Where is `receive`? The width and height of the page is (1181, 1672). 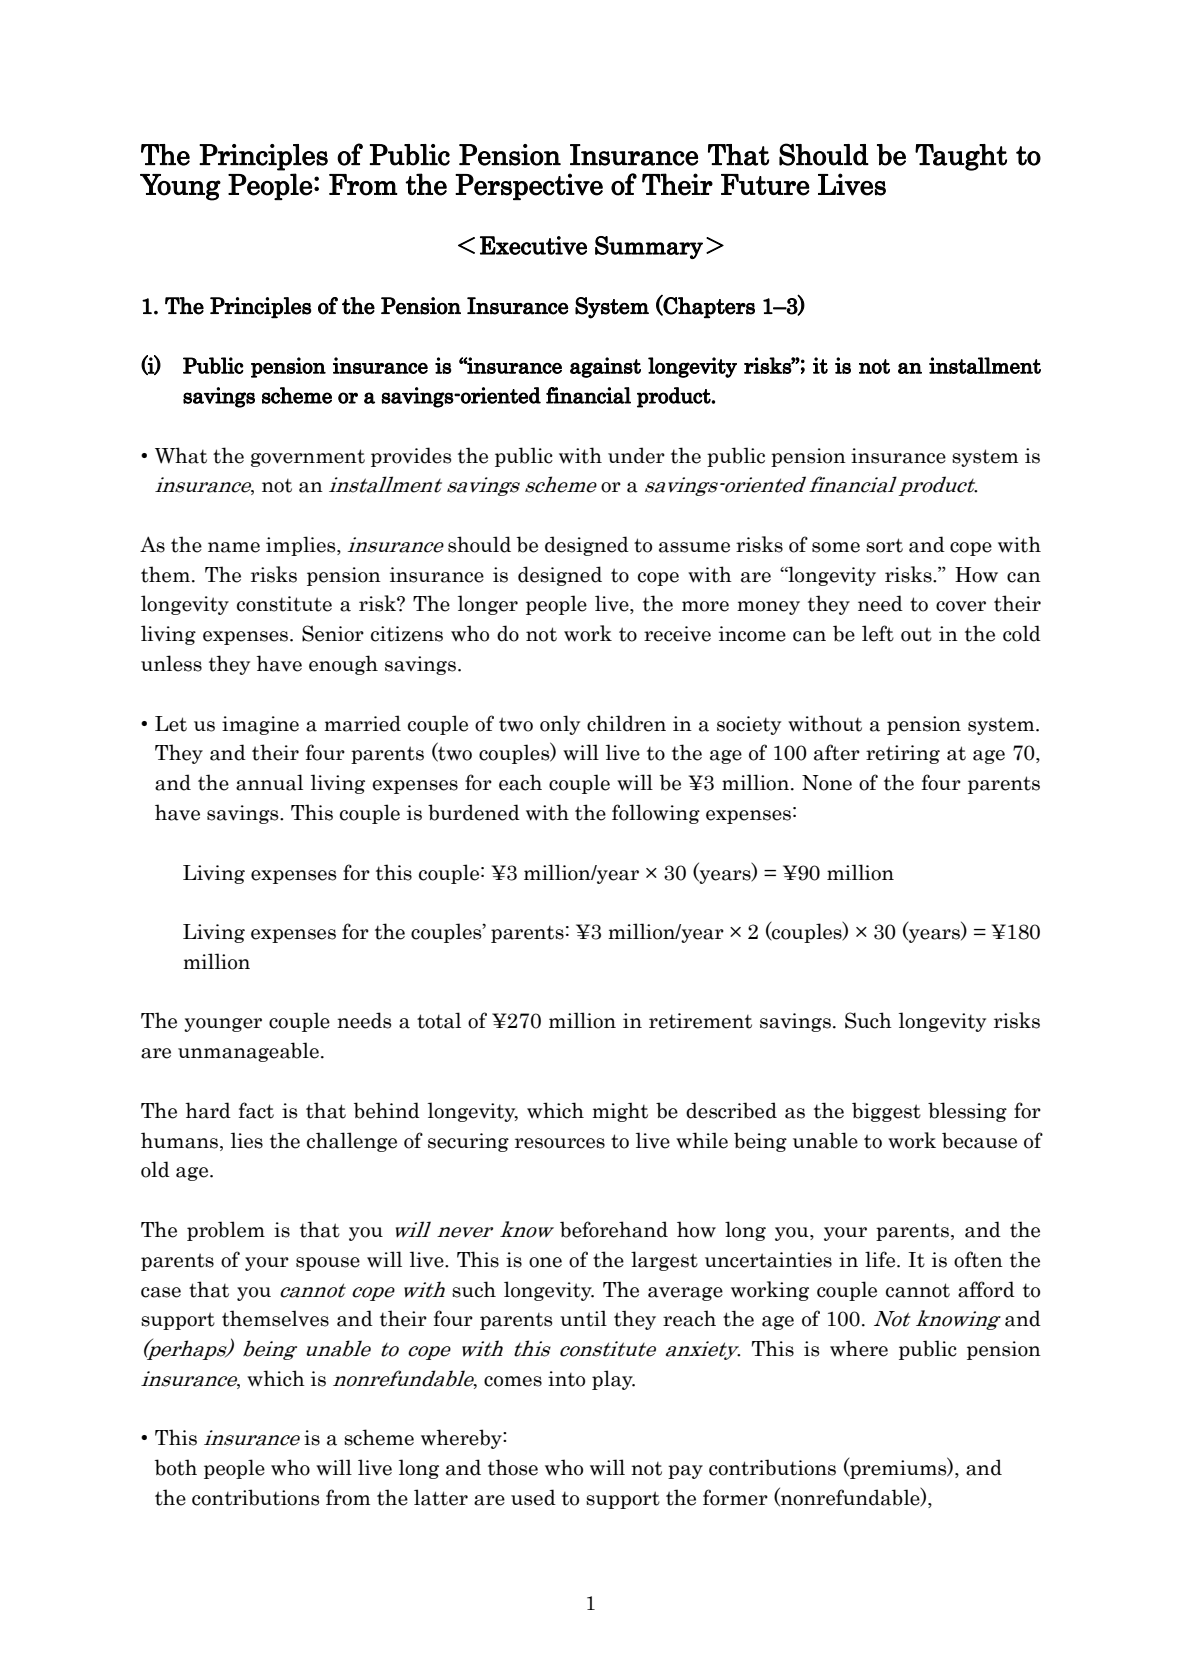
receive is located at coordinates (677, 634).
